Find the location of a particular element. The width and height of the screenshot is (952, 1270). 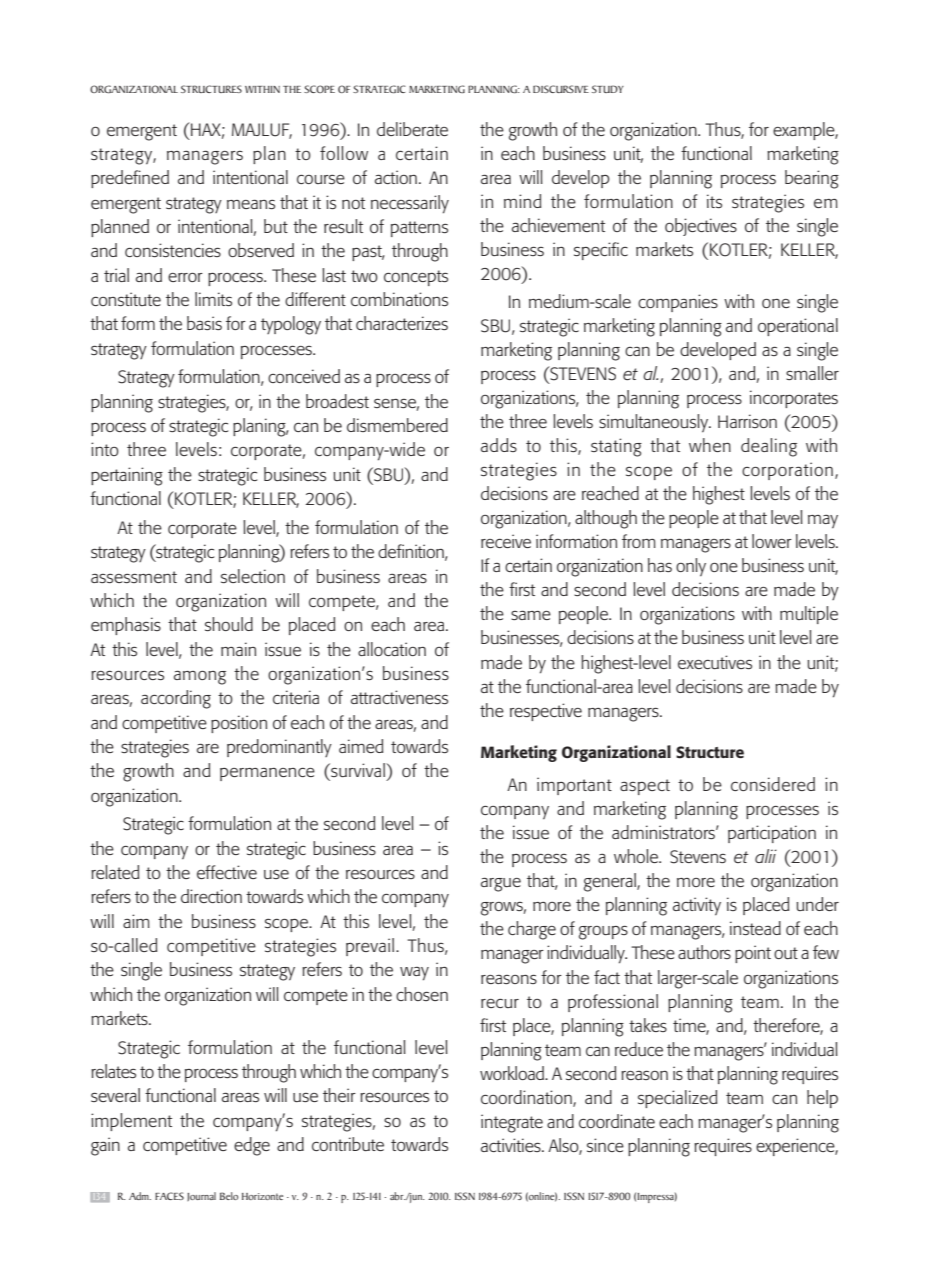

allocation is located at coordinates (392, 649).
